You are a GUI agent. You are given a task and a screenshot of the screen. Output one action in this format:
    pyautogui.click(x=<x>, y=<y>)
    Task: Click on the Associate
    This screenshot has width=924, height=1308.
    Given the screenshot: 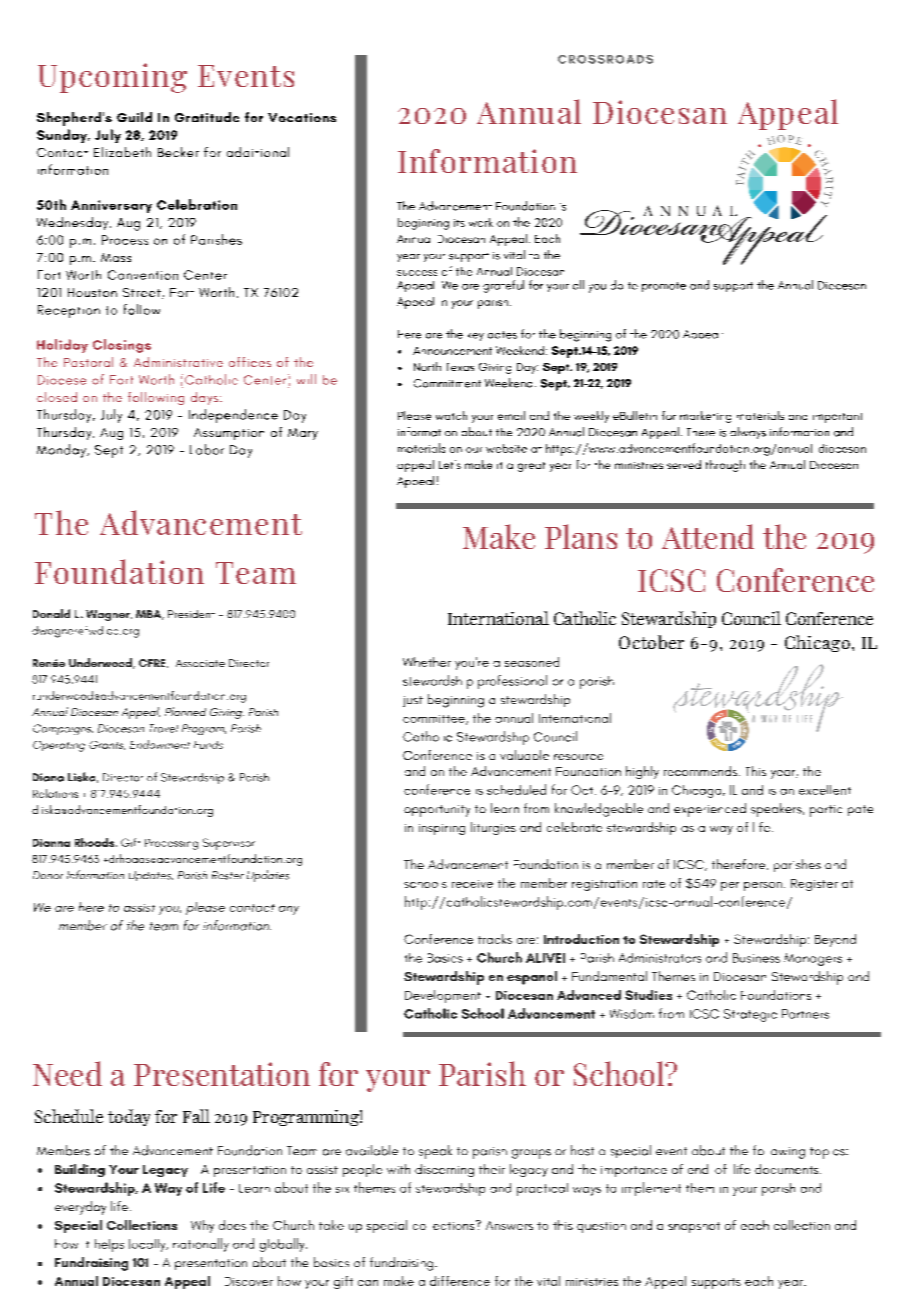 What is the action you would take?
    pyautogui.click(x=200, y=663)
